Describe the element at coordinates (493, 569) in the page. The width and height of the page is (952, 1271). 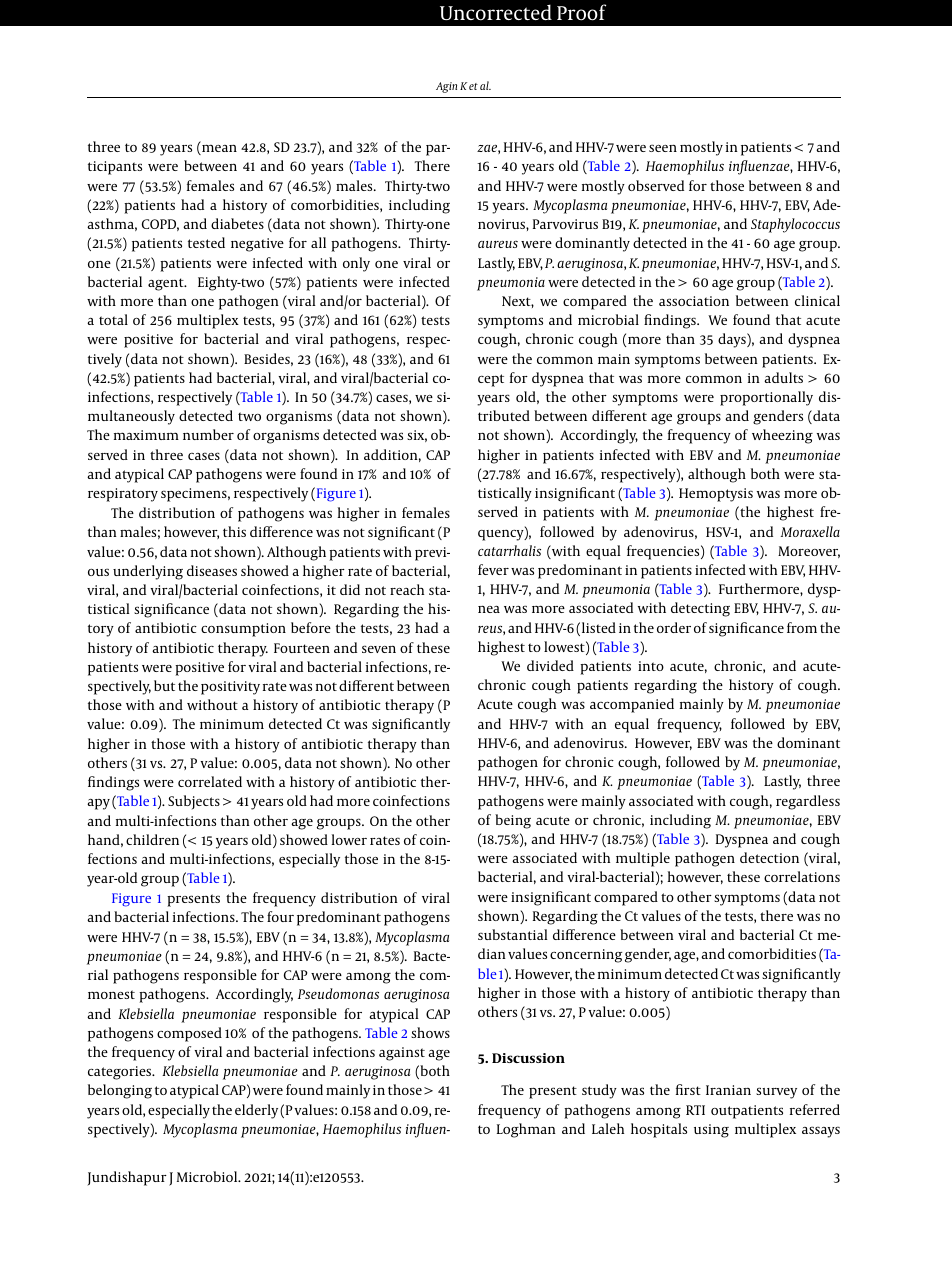
I see `fever` at that location.
